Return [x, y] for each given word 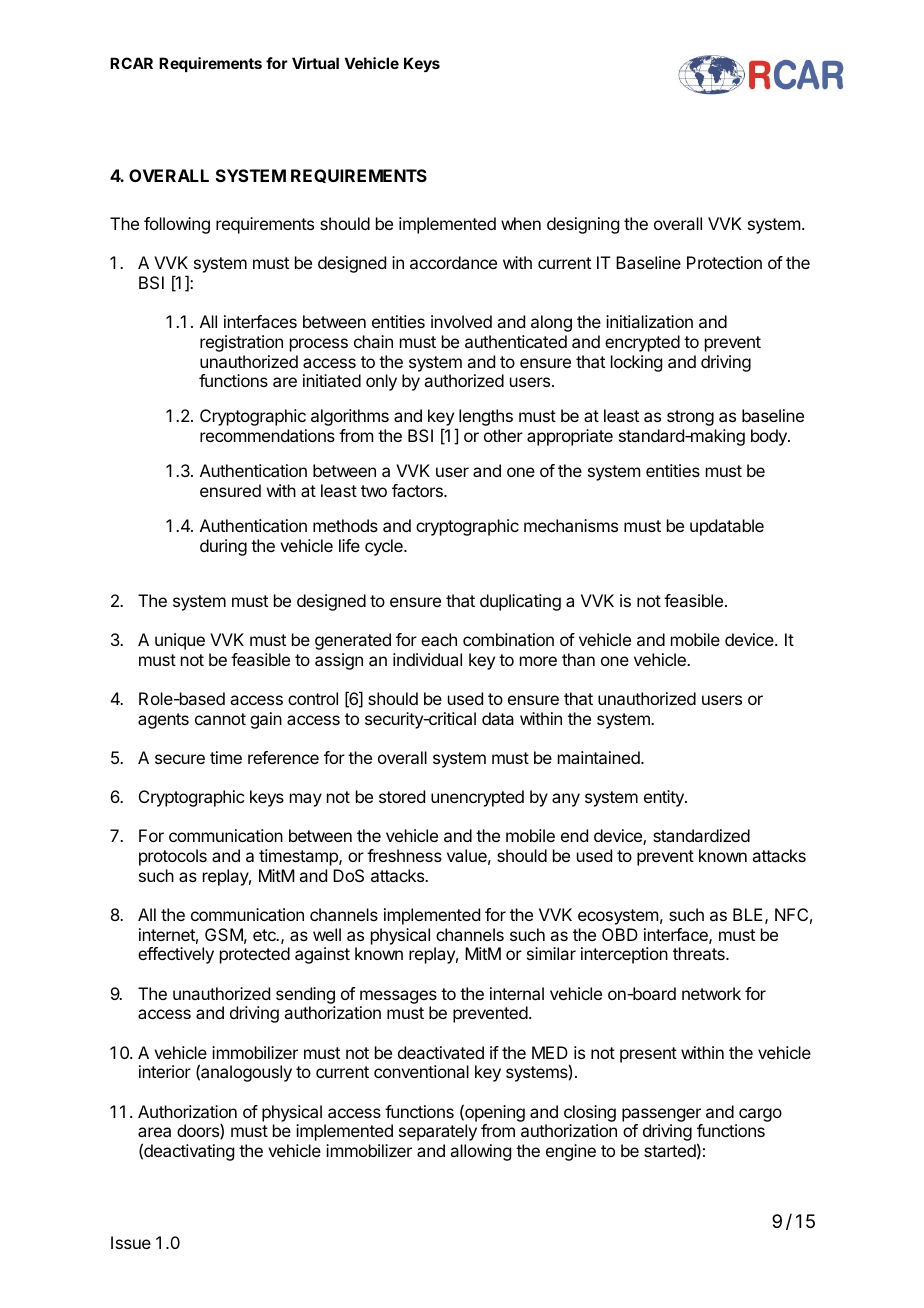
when [521, 223]
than [578, 659]
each [439, 639]
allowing [480, 1152]
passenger [661, 1115]
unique [180, 641]
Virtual [315, 63]
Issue [131, 1242]
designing [583, 225]
